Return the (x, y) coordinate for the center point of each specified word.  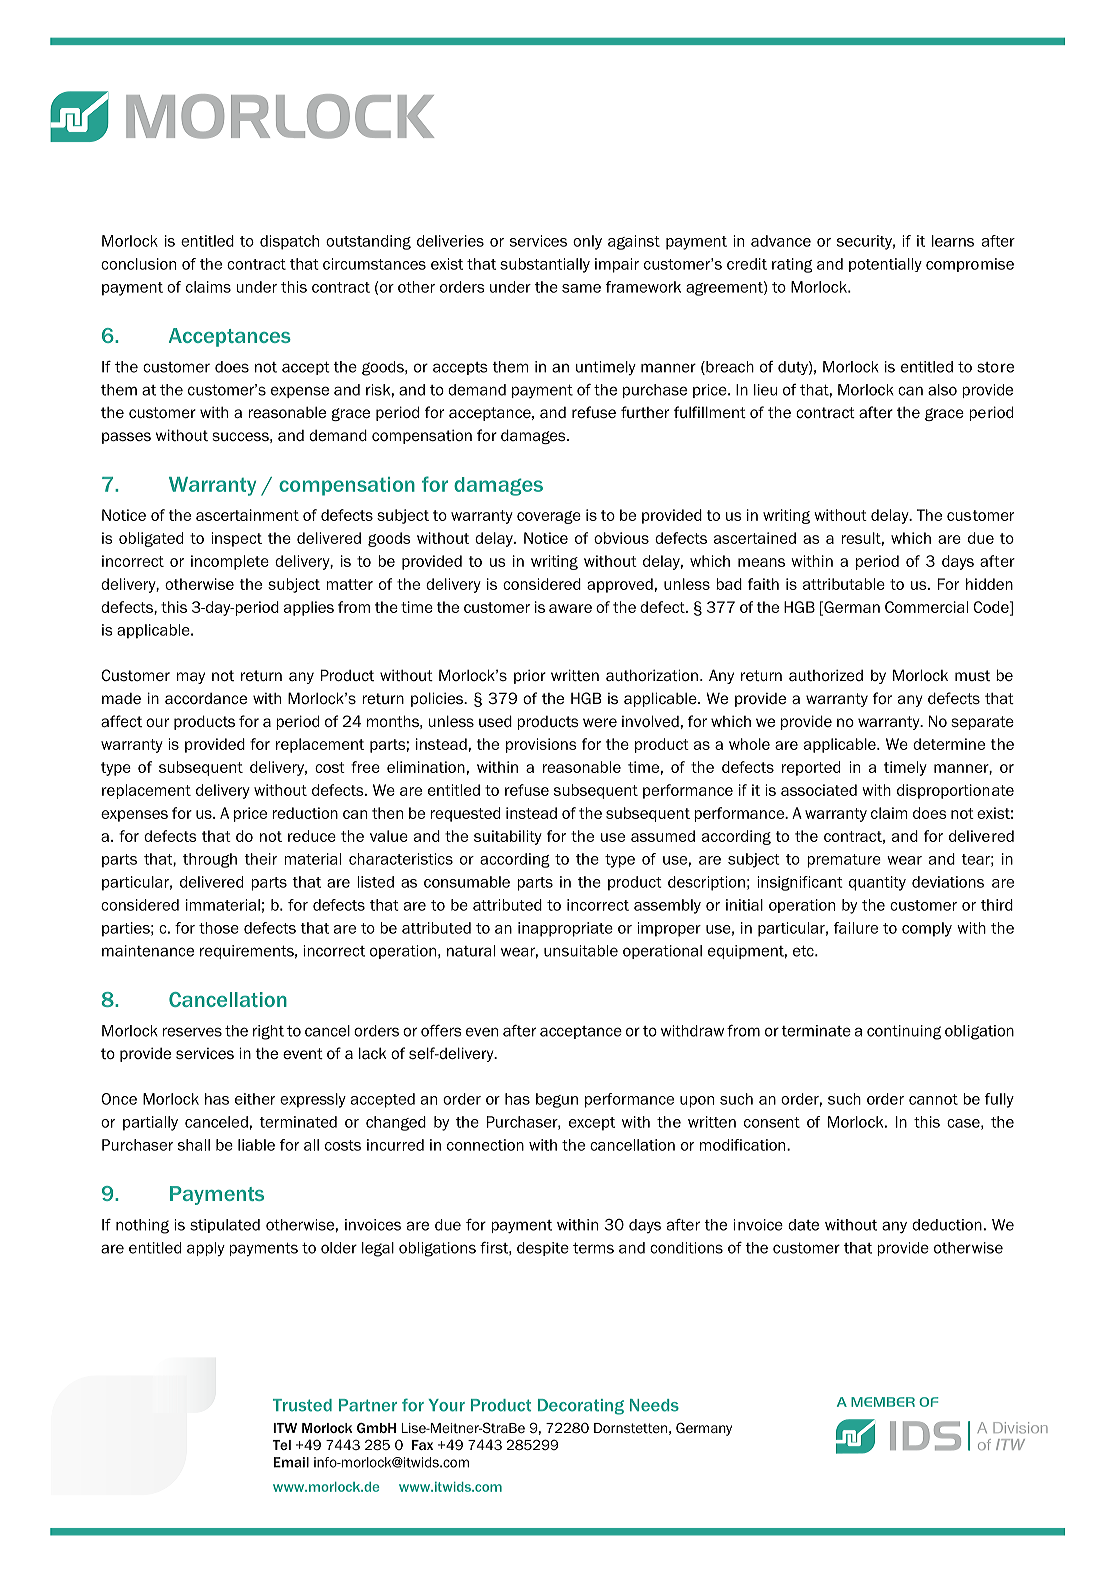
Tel (281, 1445)
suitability (508, 837)
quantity (877, 883)
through (210, 860)
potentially (885, 265)
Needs (654, 1405)
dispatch (289, 242)
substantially (545, 265)
